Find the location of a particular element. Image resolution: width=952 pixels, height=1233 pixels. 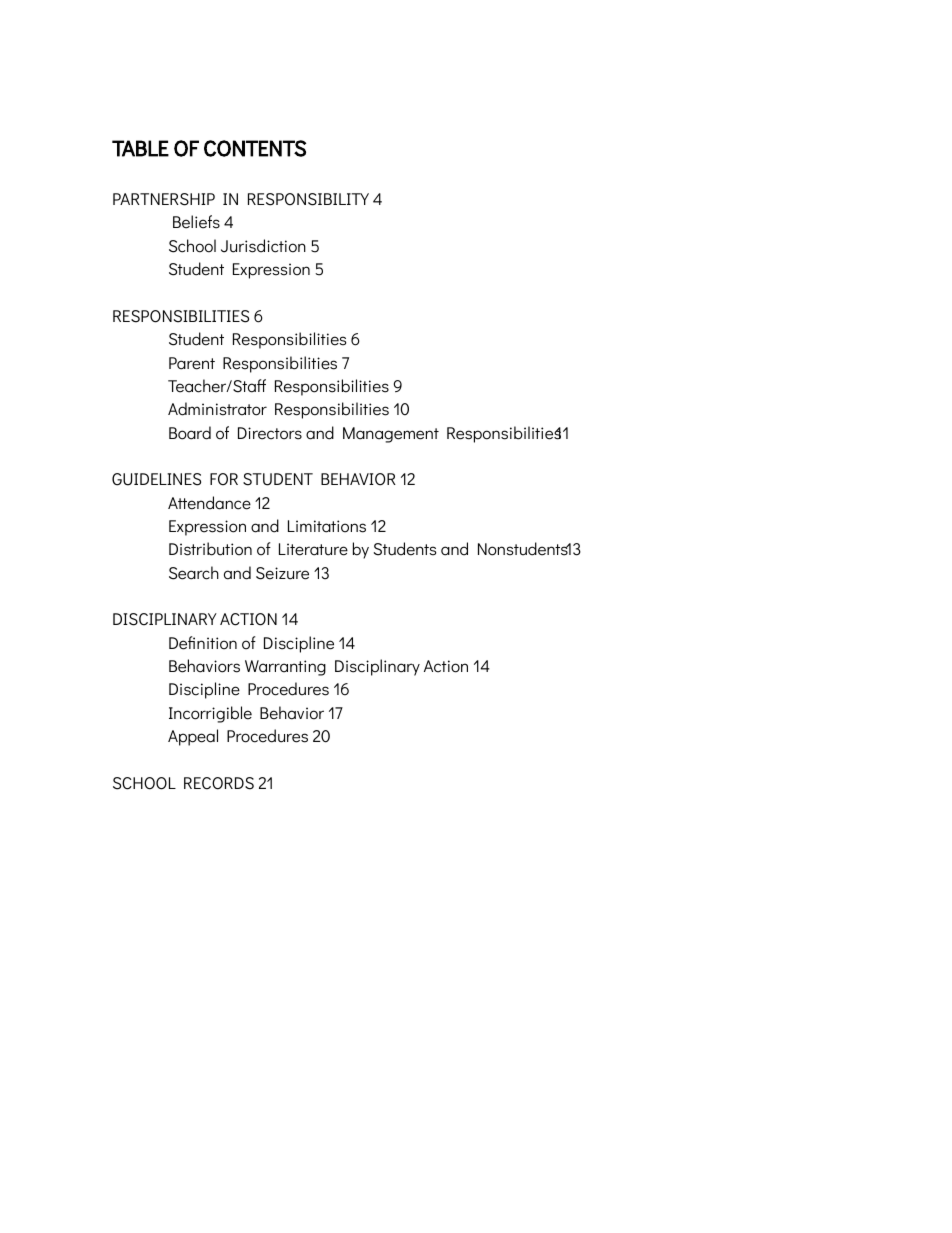

Seizure is located at coordinates (282, 573).
